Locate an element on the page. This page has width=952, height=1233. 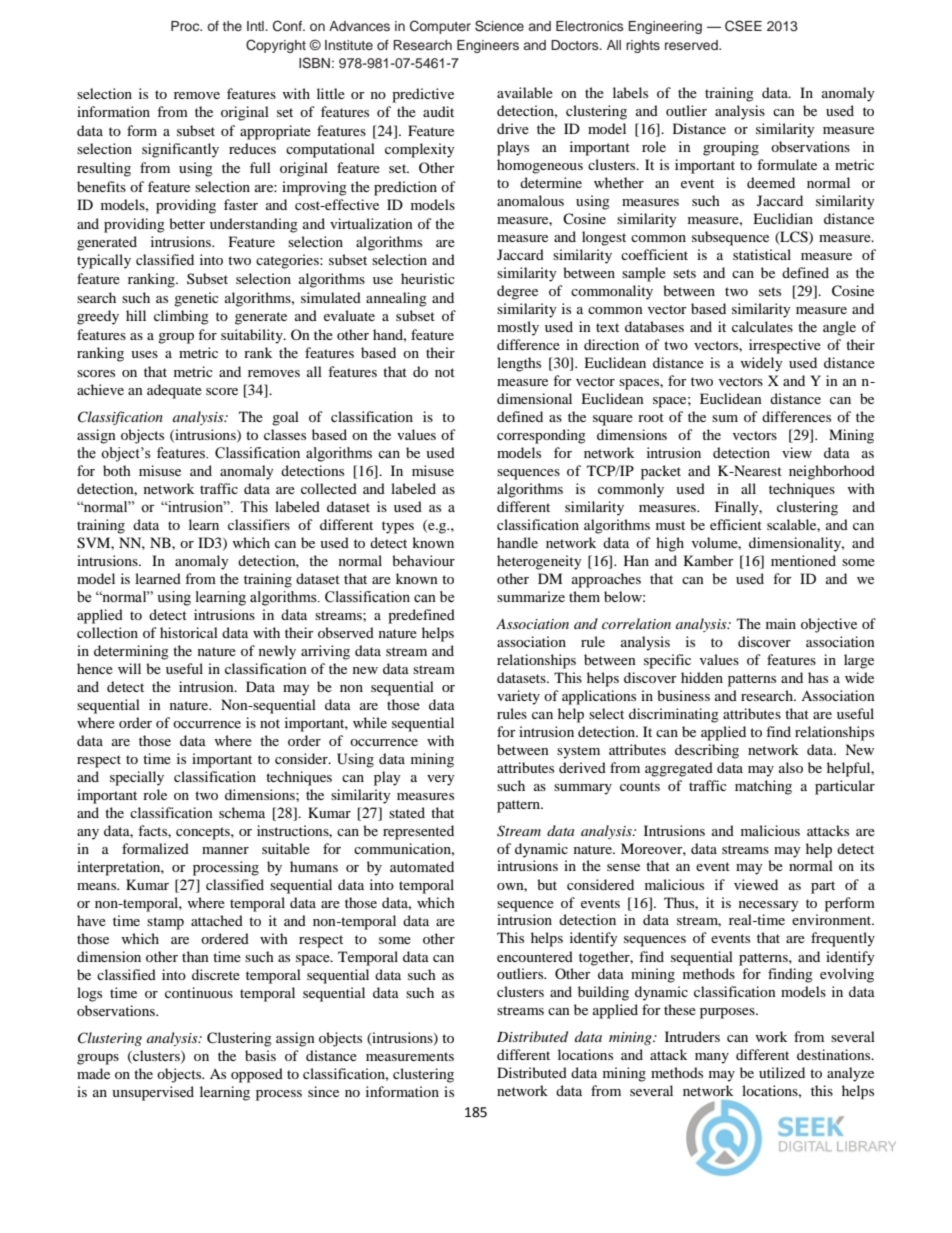
adequate is located at coordinates (174, 391).
